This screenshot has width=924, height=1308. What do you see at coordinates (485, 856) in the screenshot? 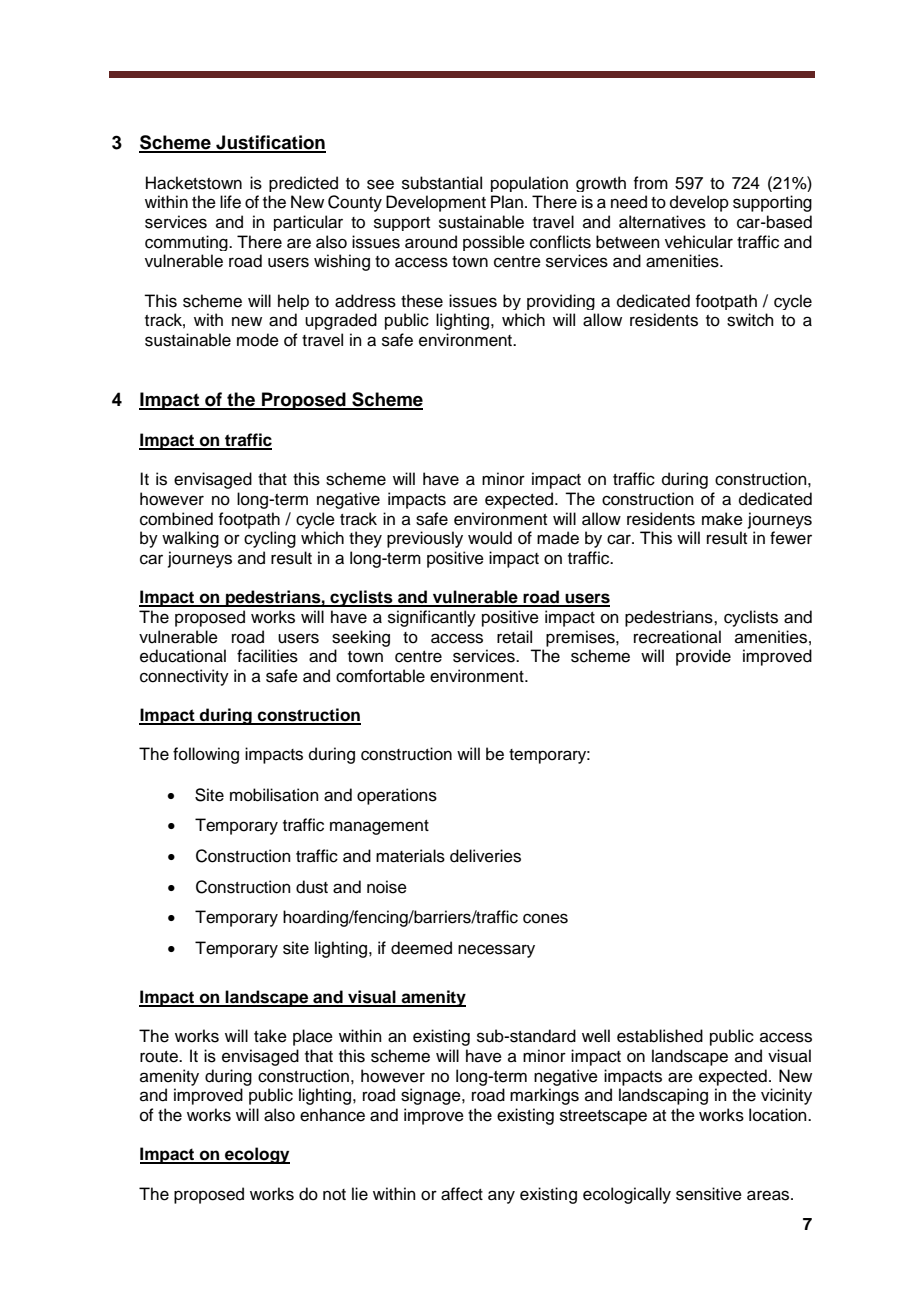
I see `deliveries` at bounding box center [485, 856].
